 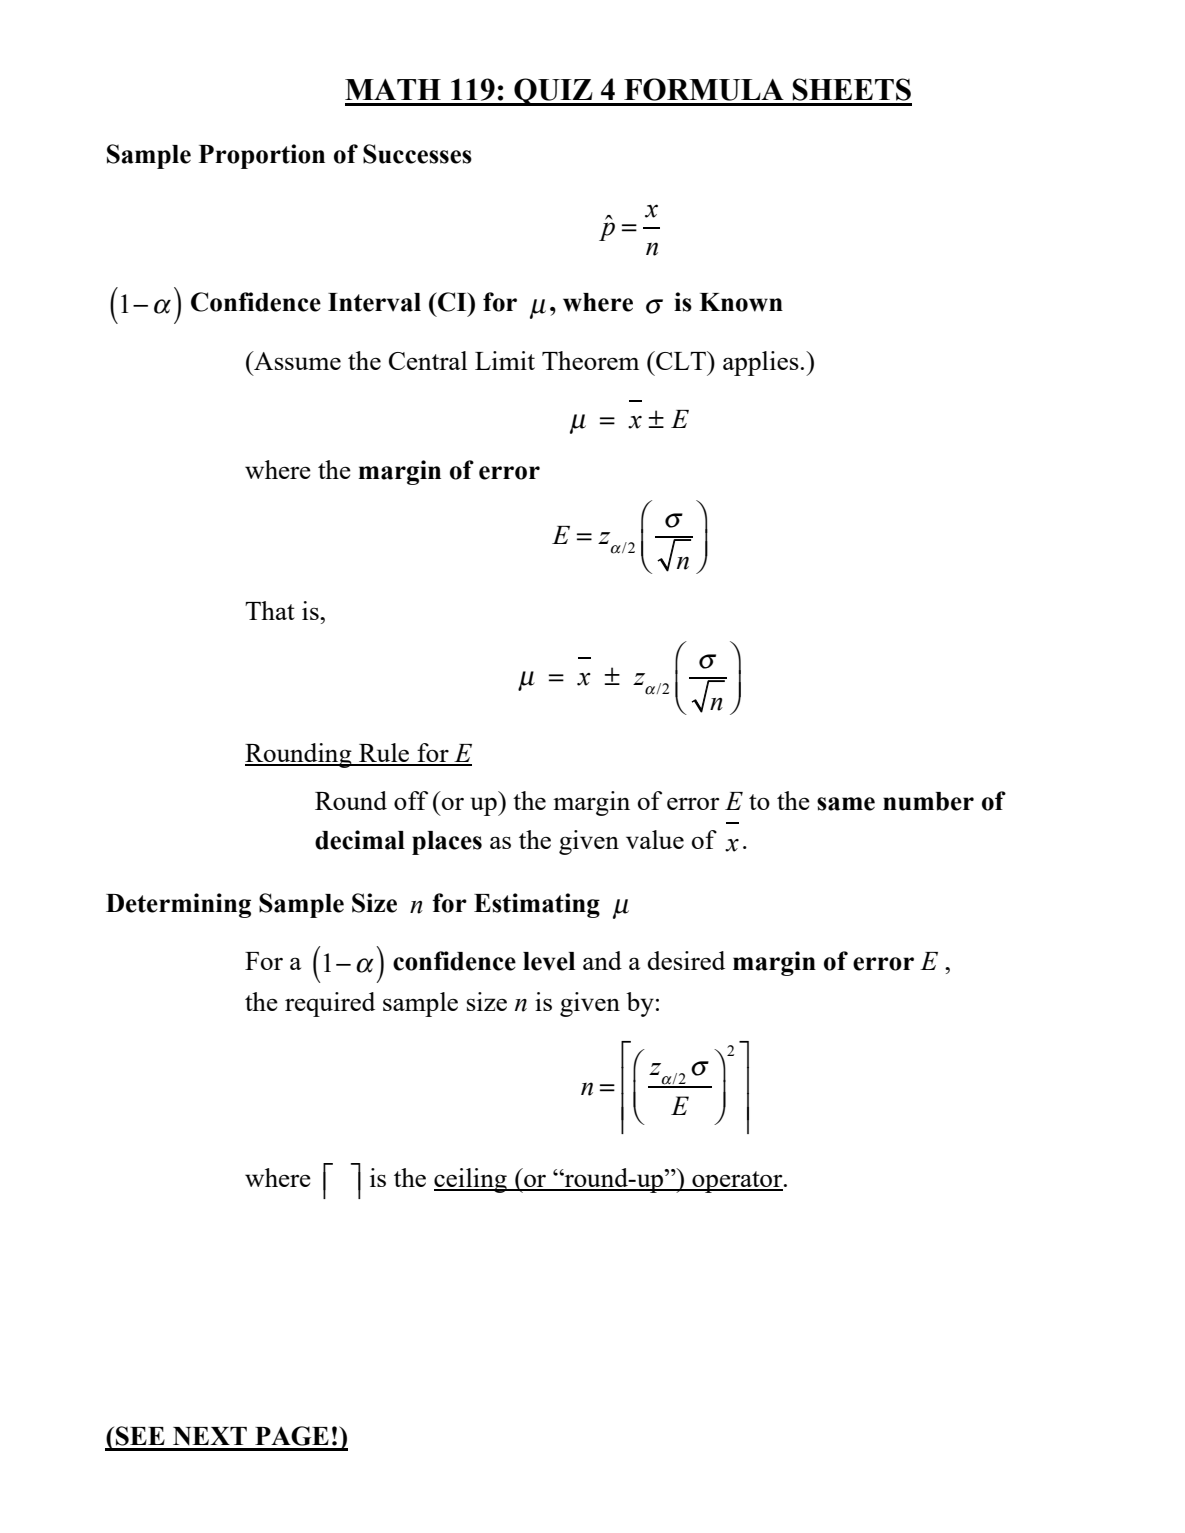 What do you see at coordinates (330, 1004) in the screenshot?
I see `required` at bounding box center [330, 1004].
